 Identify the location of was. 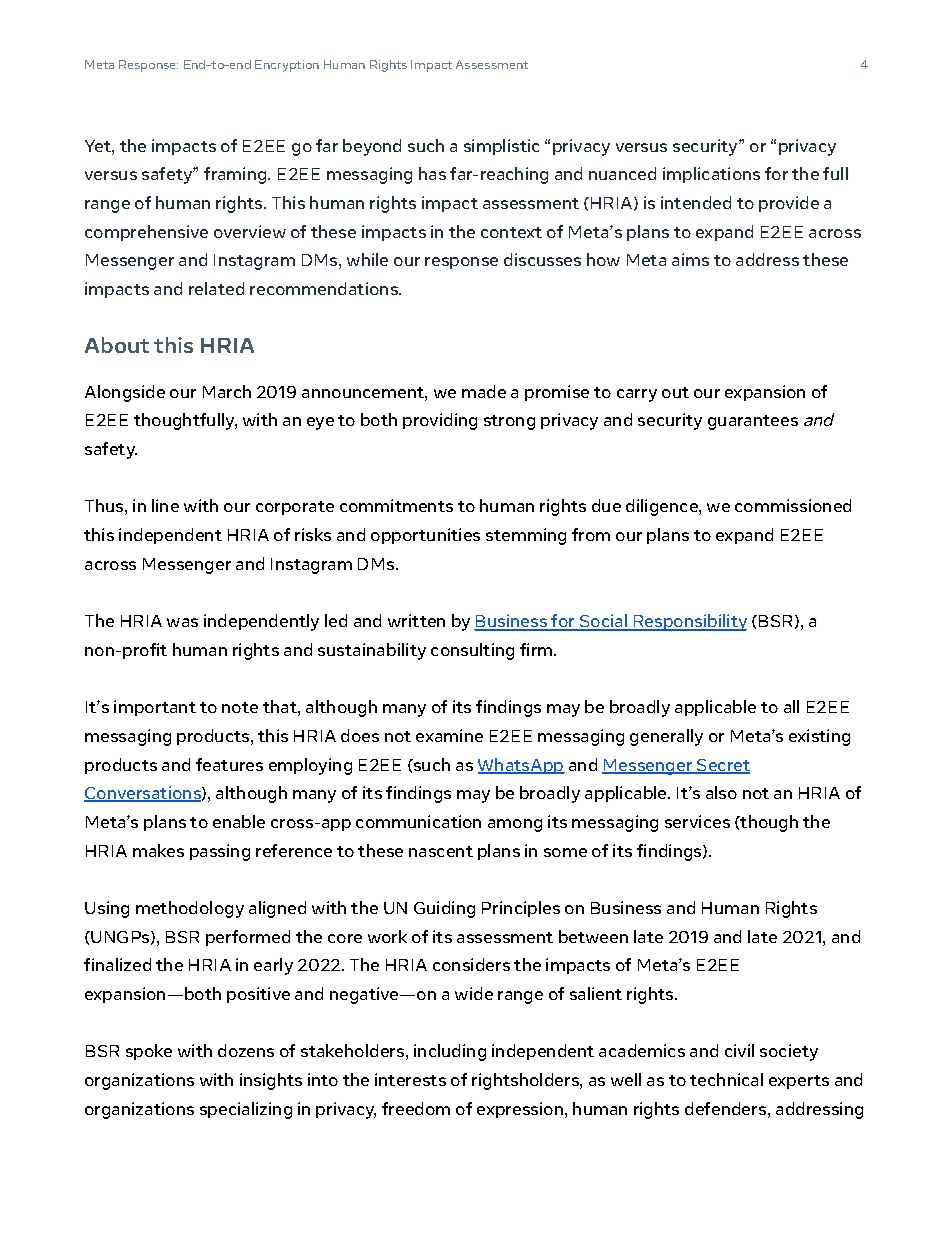
(182, 622).
